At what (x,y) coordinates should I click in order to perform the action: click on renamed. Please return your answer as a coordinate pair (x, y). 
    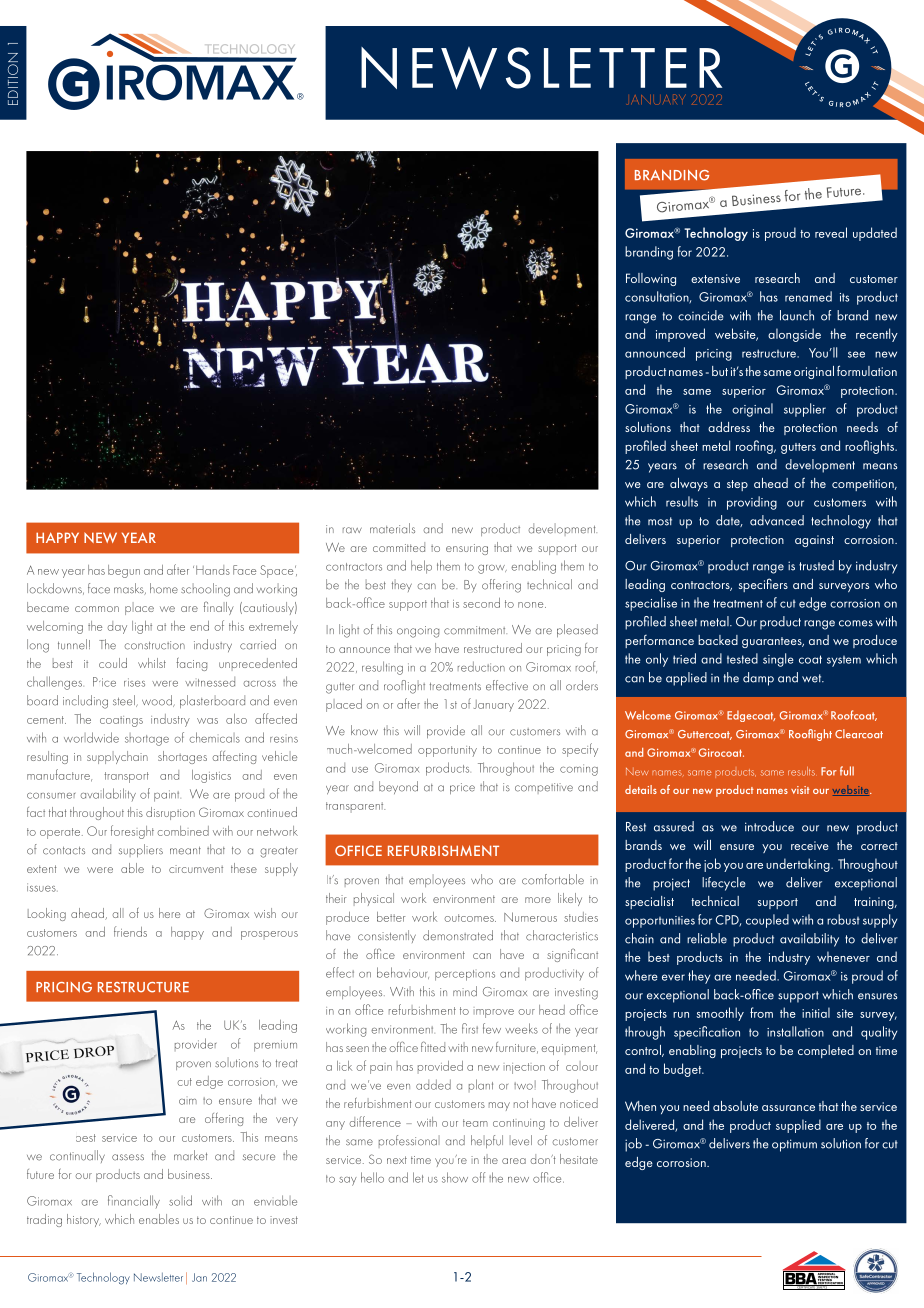
    Looking at the image, I should click on (808, 296).
